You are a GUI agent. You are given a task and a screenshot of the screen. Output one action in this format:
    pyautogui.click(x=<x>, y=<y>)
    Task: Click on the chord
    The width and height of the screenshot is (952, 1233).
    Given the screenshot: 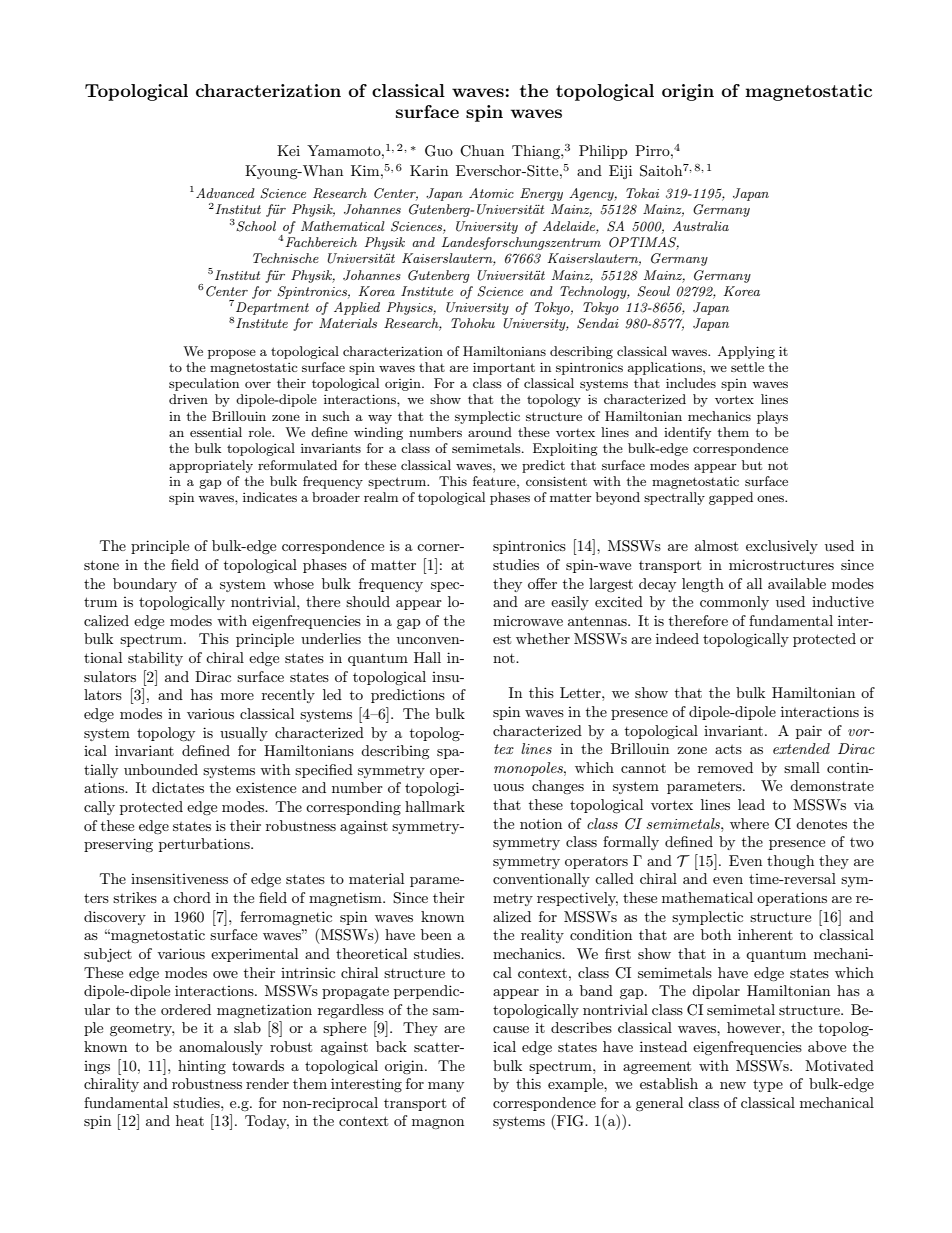 What is the action you would take?
    pyautogui.click(x=192, y=897)
